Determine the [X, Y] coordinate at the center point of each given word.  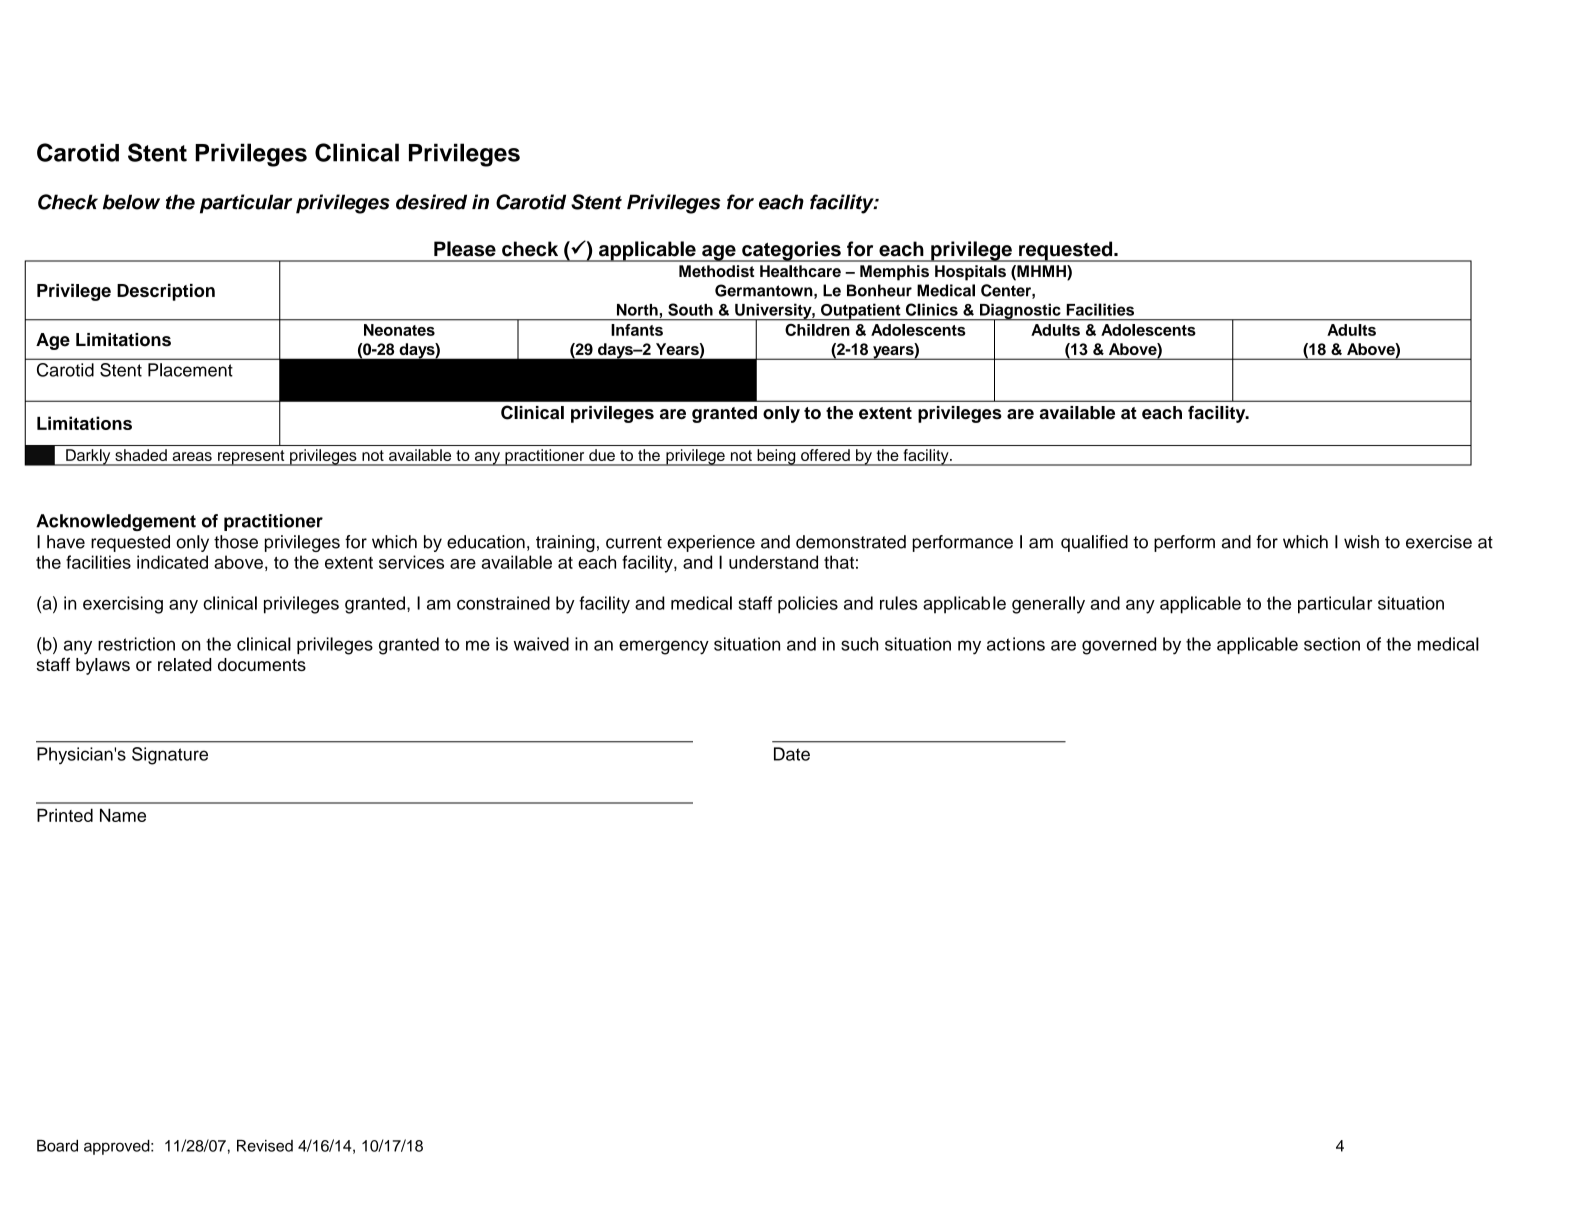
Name [123, 815]
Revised [265, 1146]
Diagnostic [1020, 312]
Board [57, 1146]
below [131, 202]
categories [791, 251]
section [1332, 644]
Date [792, 754]
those [236, 542]
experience [711, 543]
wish [1361, 542]
